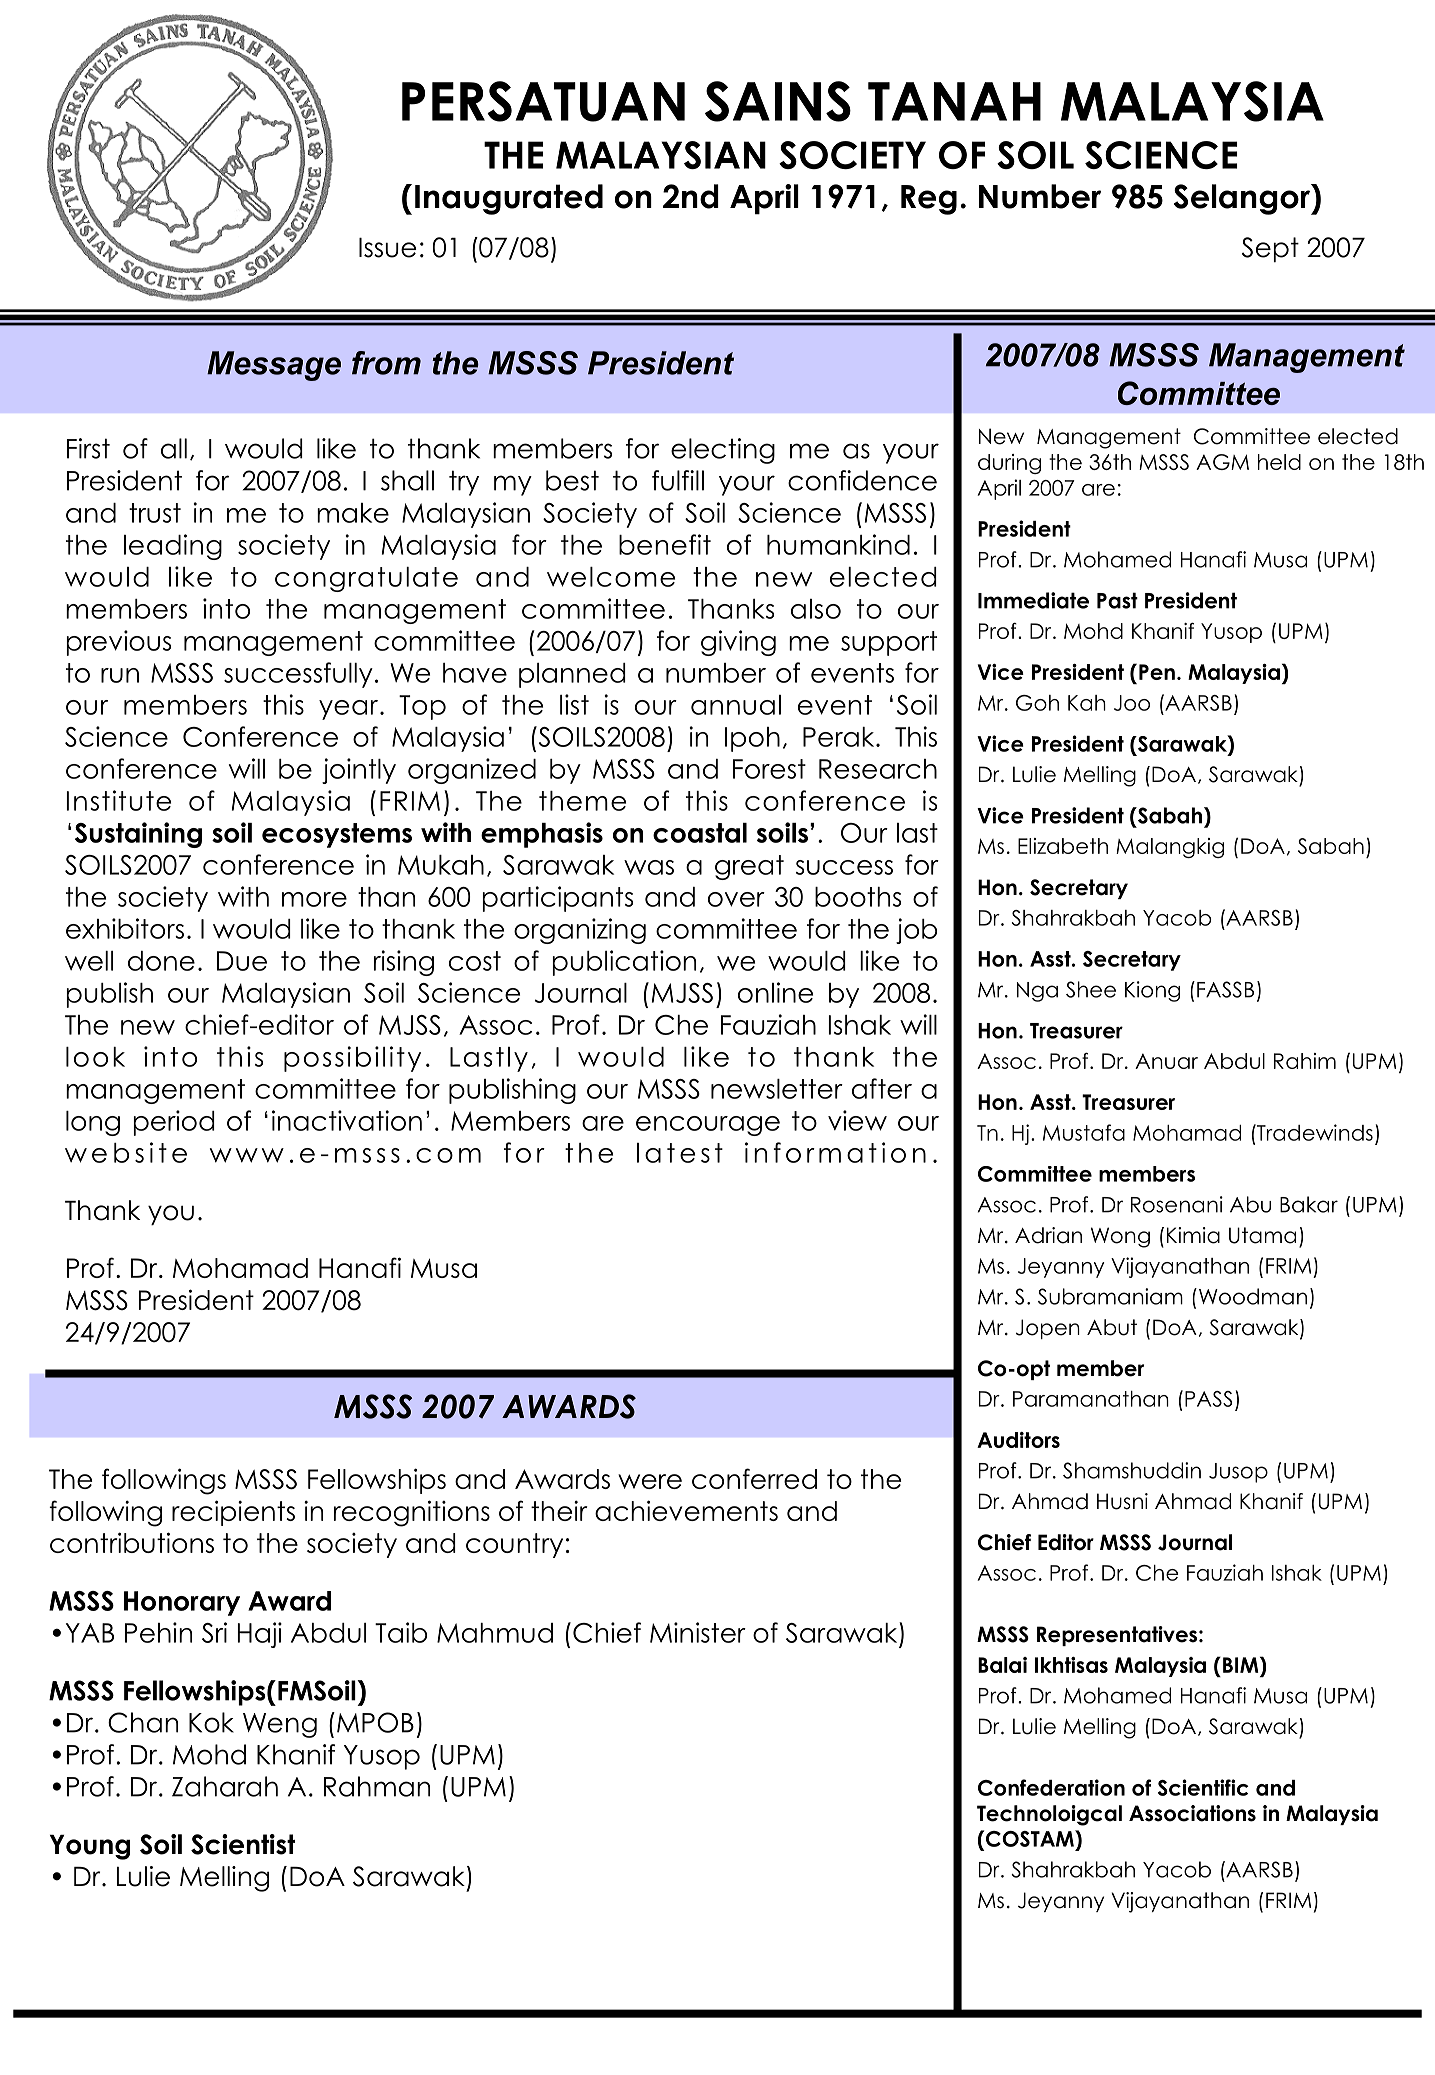 This screenshot has height=2075, width=1435. What do you see at coordinates (243, 1844) in the screenshot?
I see `Scientist` at bounding box center [243, 1844].
